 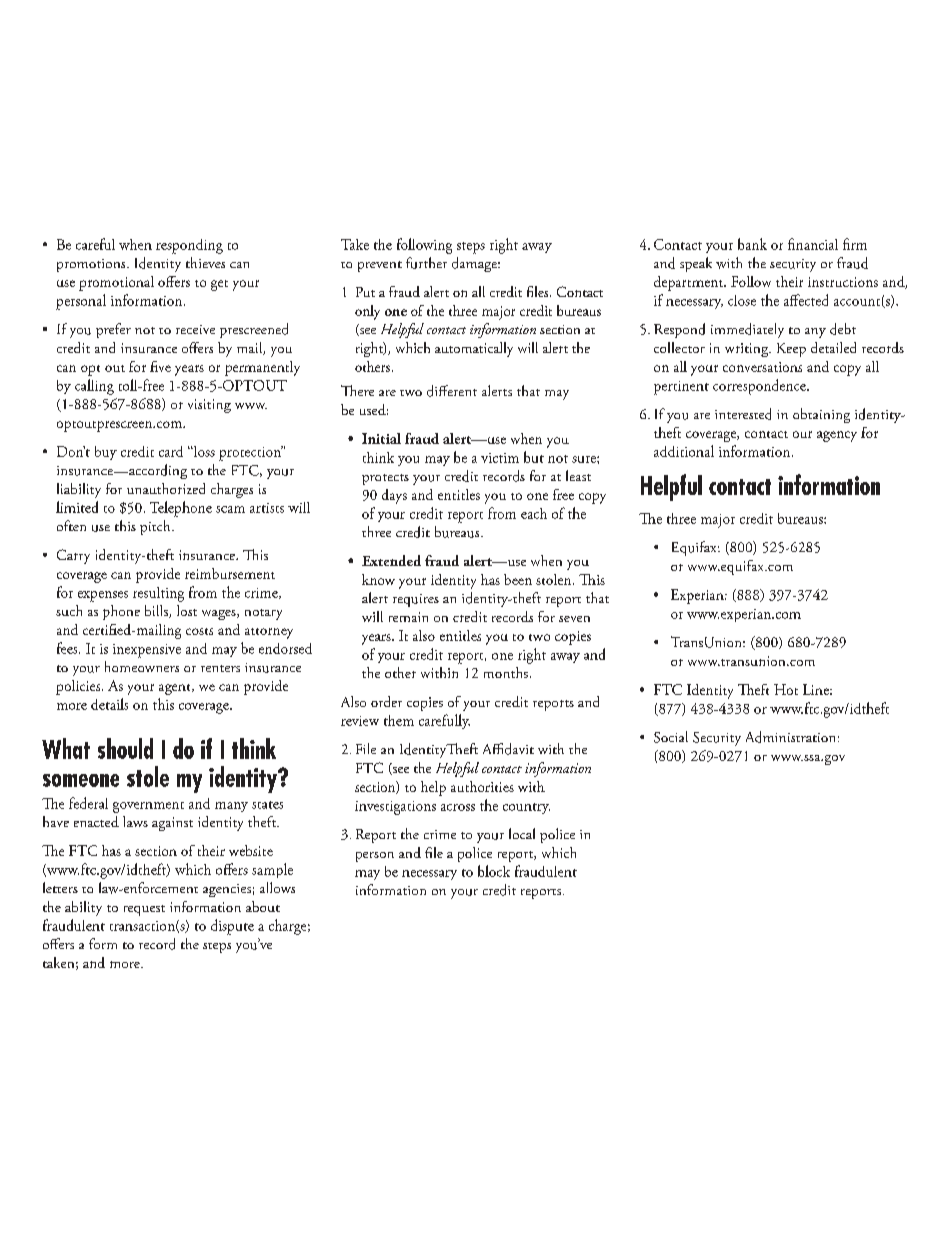 What do you see at coordinates (574, 619) in the image?
I see `seven` at bounding box center [574, 619].
